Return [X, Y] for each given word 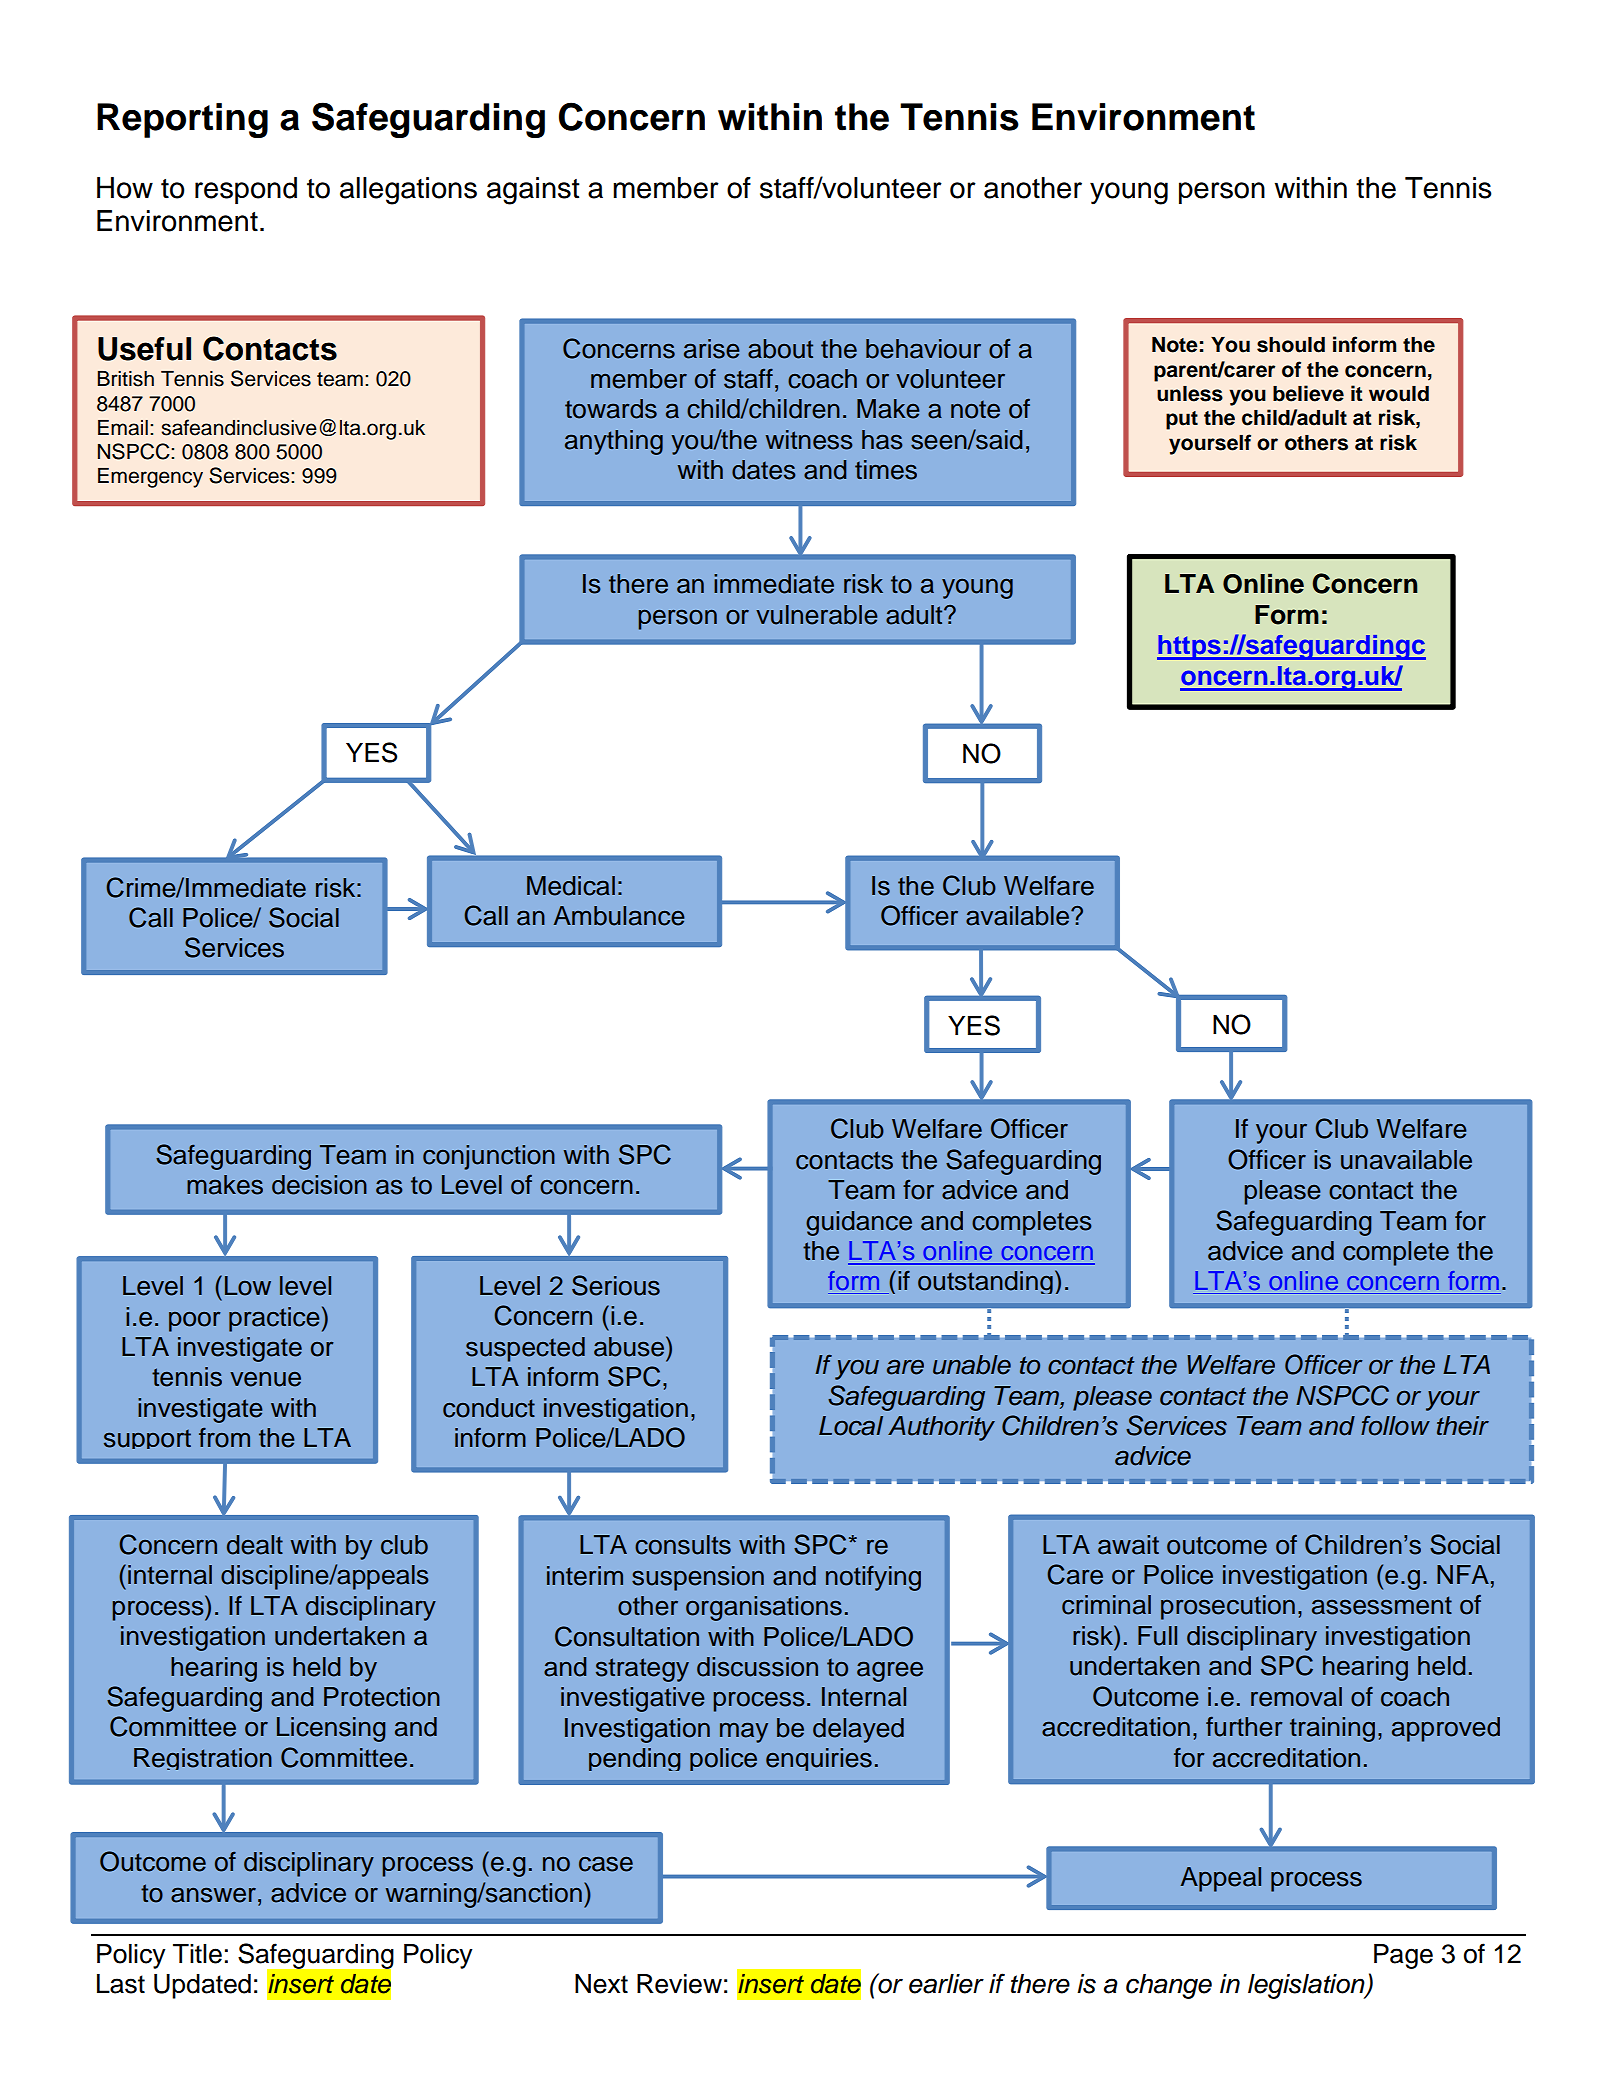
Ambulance [619, 916]
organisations [764, 1608]
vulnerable [817, 615]
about [780, 349]
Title [197, 1954]
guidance [859, 1223]
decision [319, 1185]
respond [246, 190]
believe [1308, 393]
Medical [571, 886]
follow [1395, 1426]
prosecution [1228, 1607]
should [1291, 345]
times [886, 470]
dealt [255, 1545]
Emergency [150, 478]
